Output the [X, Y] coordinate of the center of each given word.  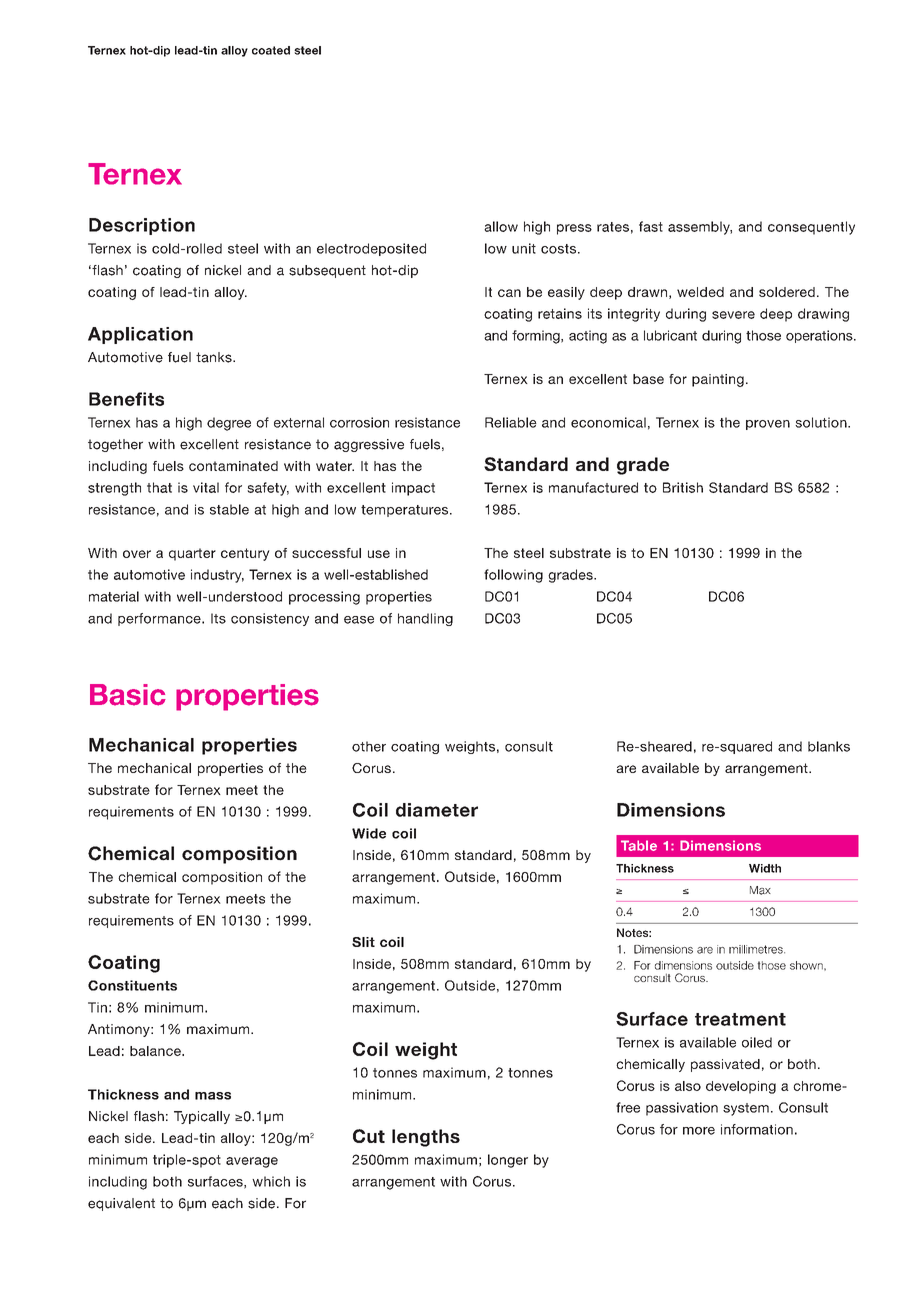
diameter [437, 810]
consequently [811, 228]
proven [768, 425]
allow [501, 226]
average [252, 1162]
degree [229, 424]
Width [765, 868]
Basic [128, 695]
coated [271, 50]
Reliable [511, 422]
